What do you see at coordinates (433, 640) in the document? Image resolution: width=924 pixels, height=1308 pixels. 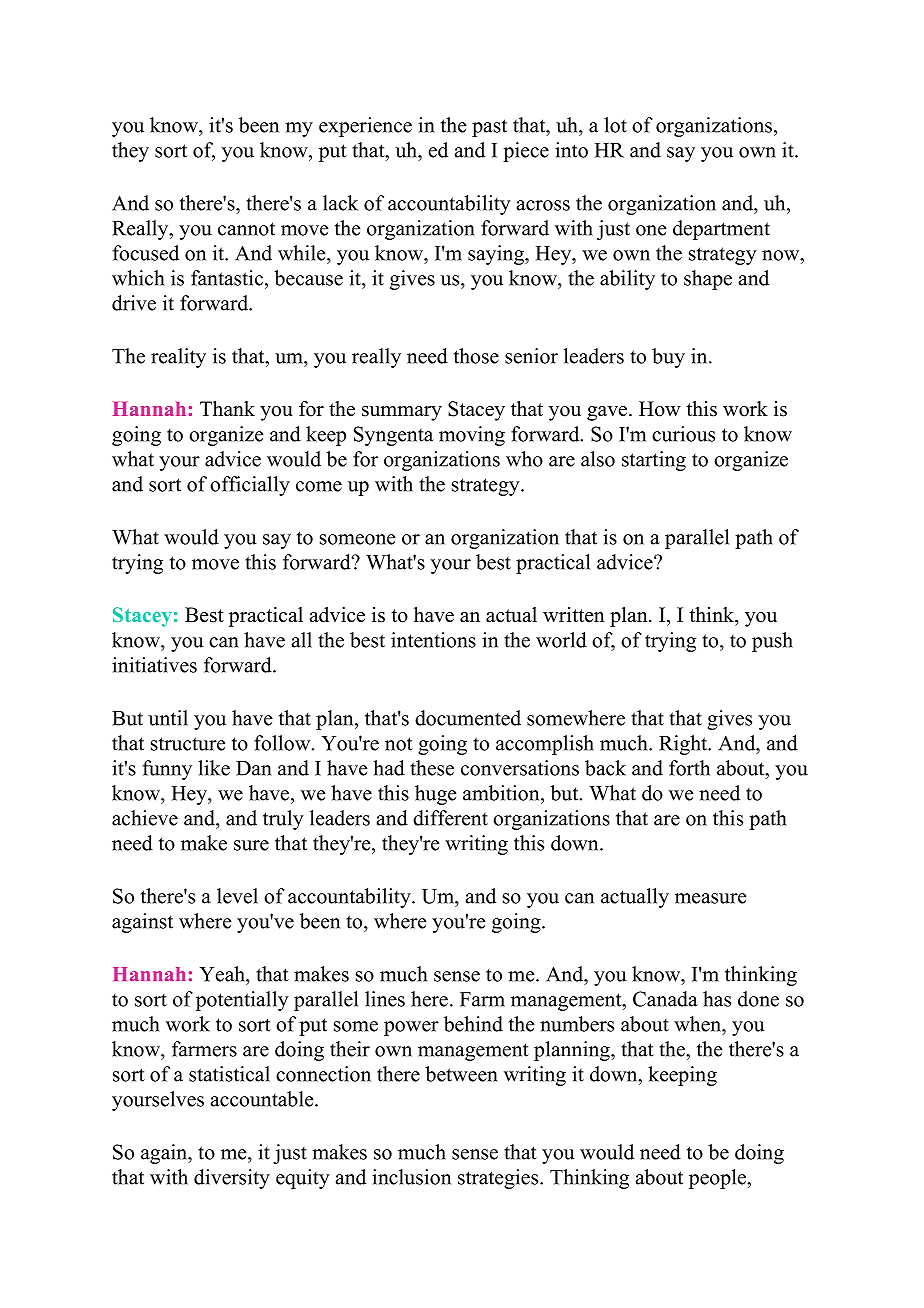 I see `intentions` at bounding box center [433, 640].
